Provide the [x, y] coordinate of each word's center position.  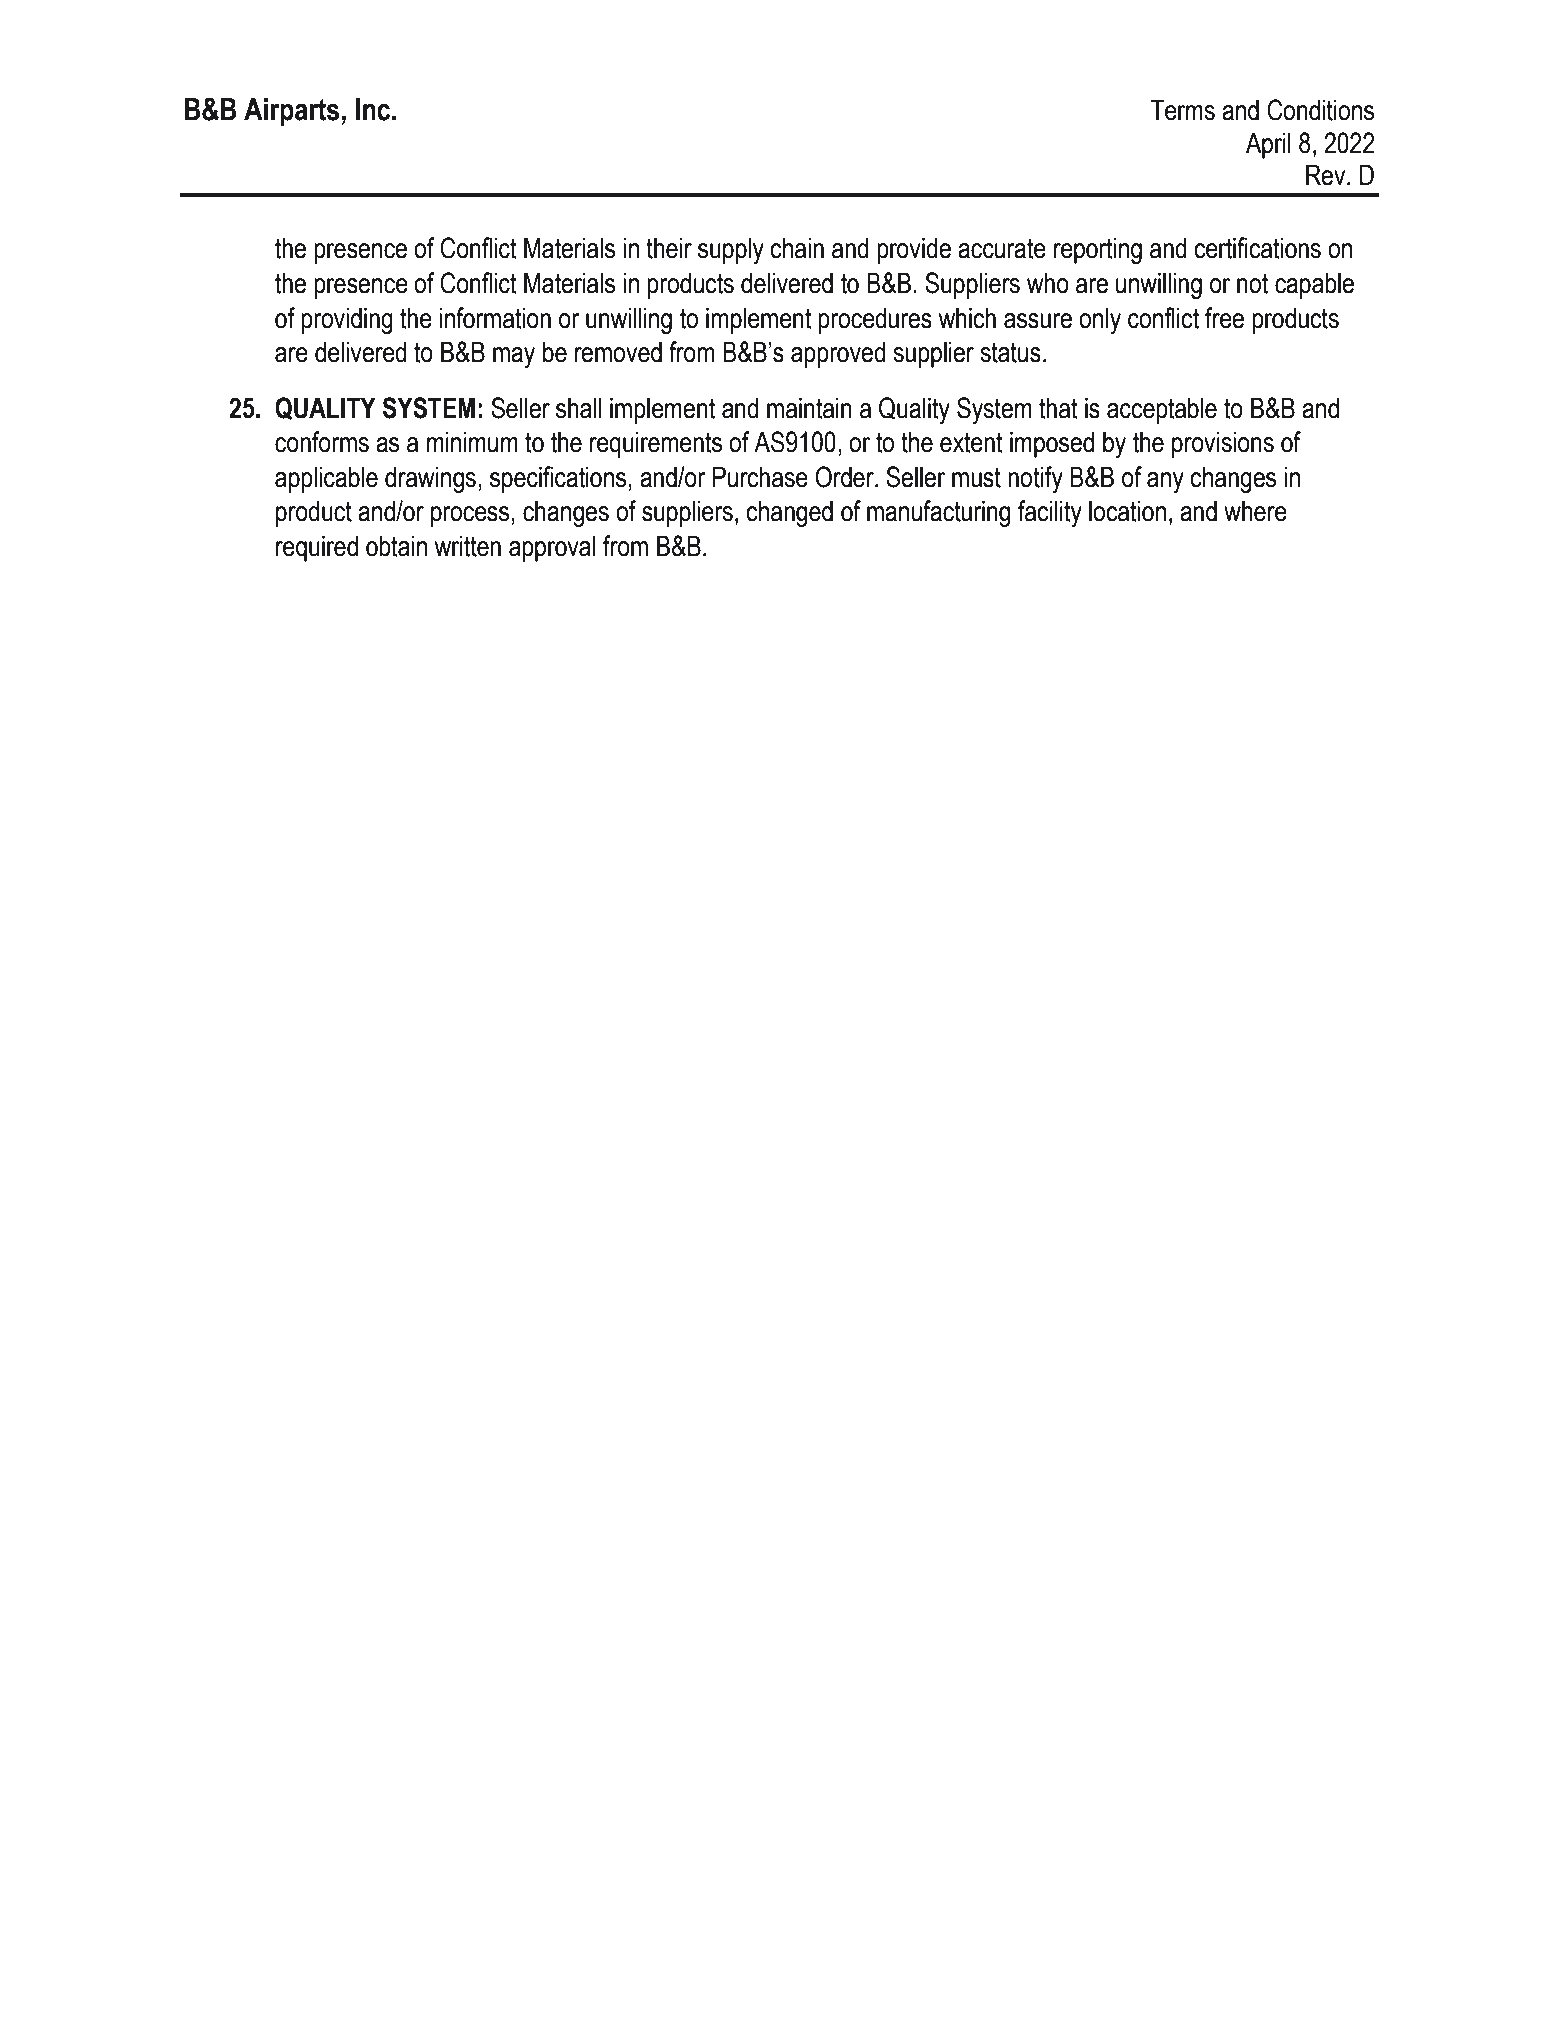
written [468, 546]
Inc [374, 109]
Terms [1182, 110]
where [1255, 511]
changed [789, 513]
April [1268, 145]
